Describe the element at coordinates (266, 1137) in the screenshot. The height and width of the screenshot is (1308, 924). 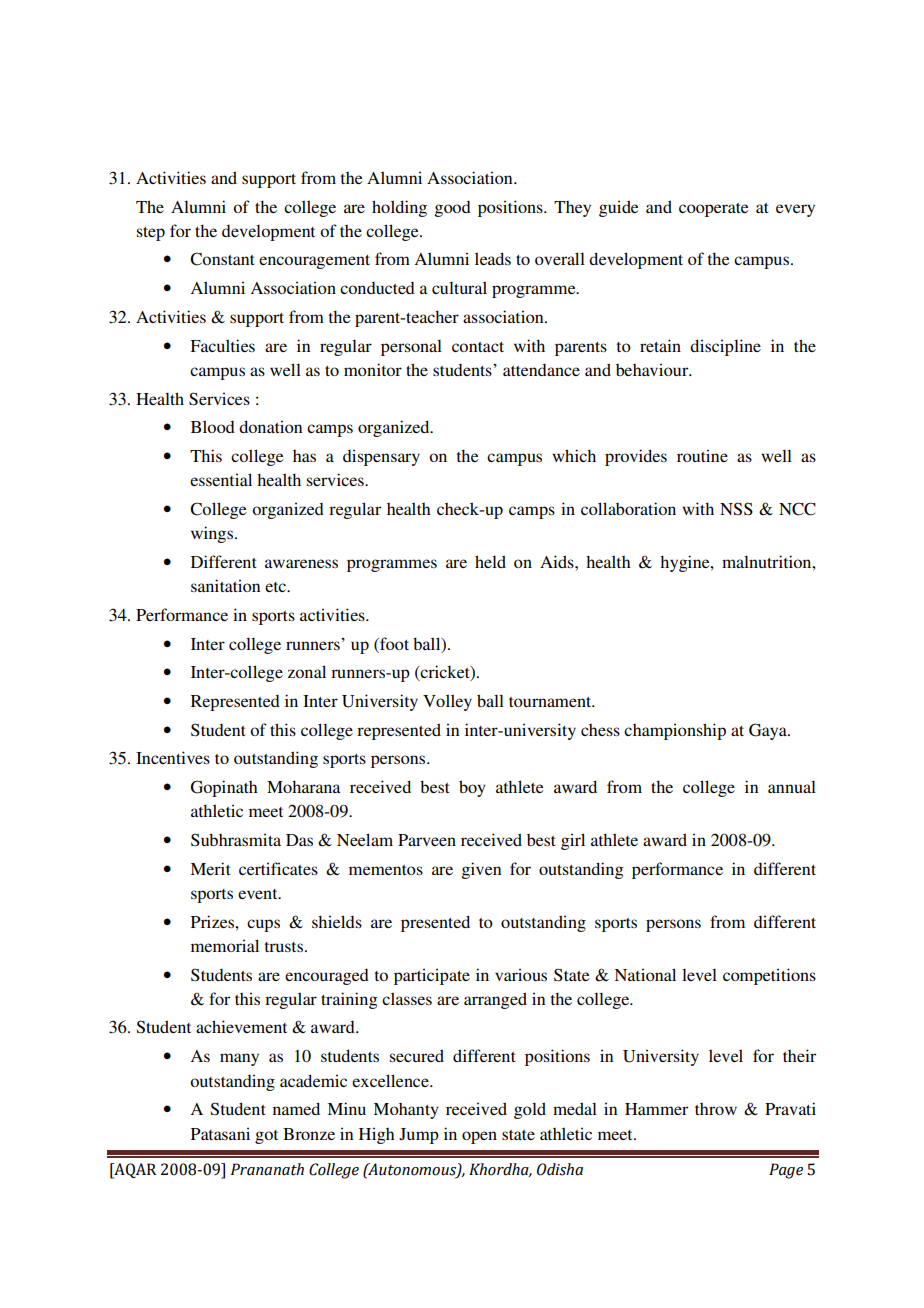
I see `got` at that location.
